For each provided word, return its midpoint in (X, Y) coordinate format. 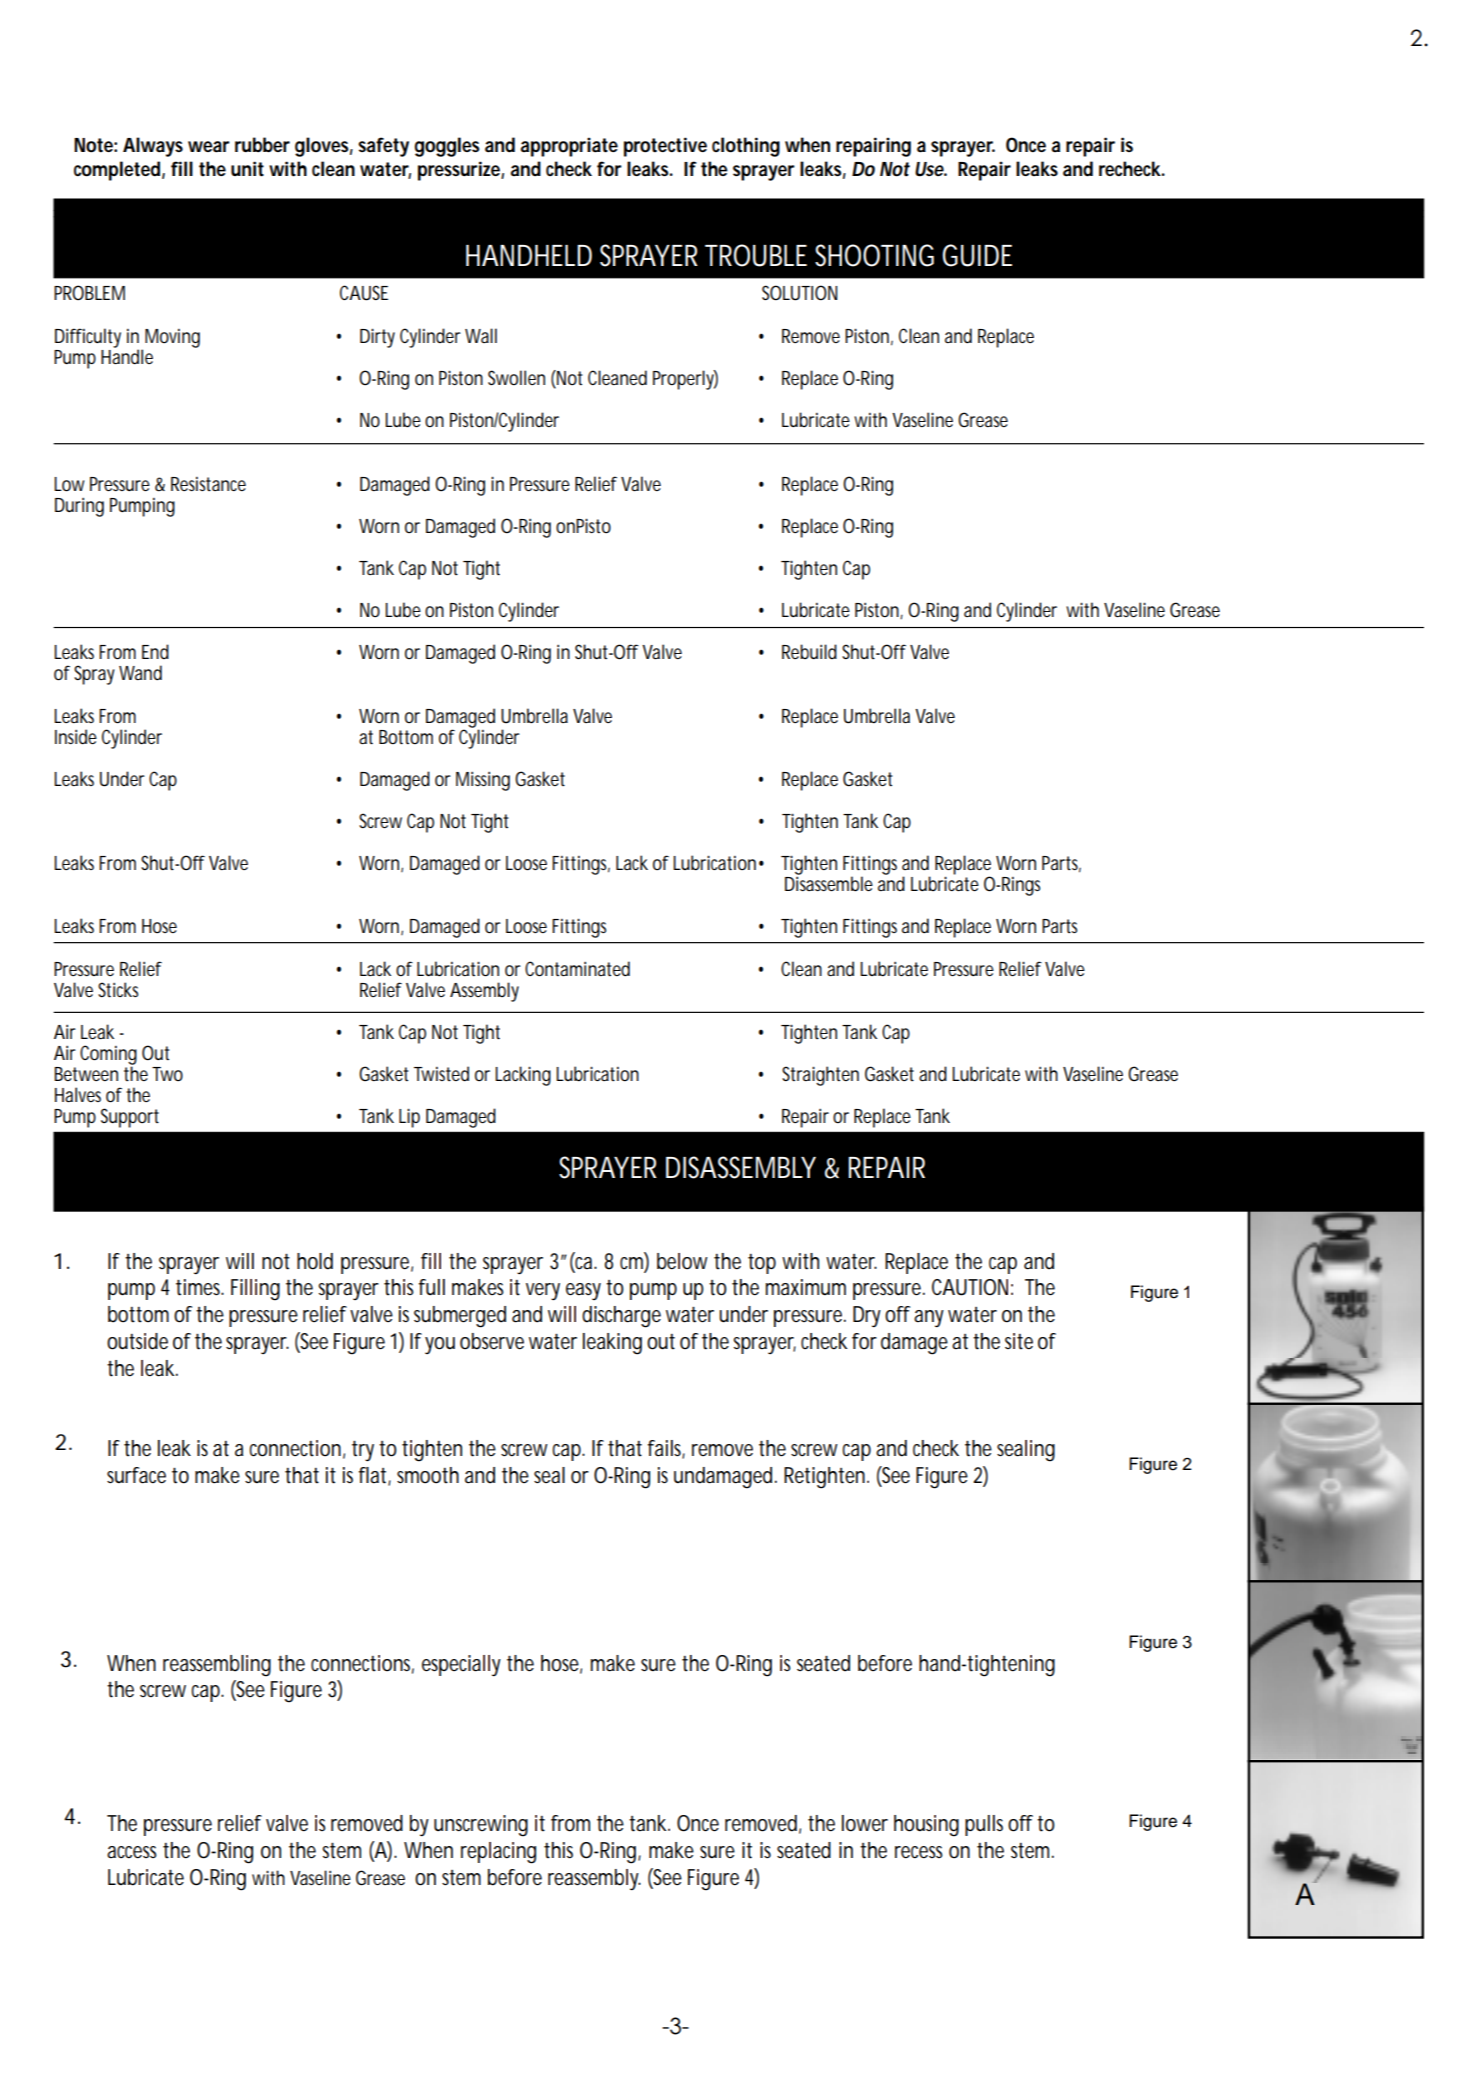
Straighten (820, 1076)
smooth (428, 1475)
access (132, 1852)
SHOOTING (874, 255)
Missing (483, 781)
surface (136, 1475)
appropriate (569, 147)
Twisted (441, 1074)
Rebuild (809, 651)
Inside (76, 737)
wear (209, 147)
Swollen (516, 377)
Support (130, 1118)
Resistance (208, 484)
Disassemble (829, 884)
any (929, 1318)
